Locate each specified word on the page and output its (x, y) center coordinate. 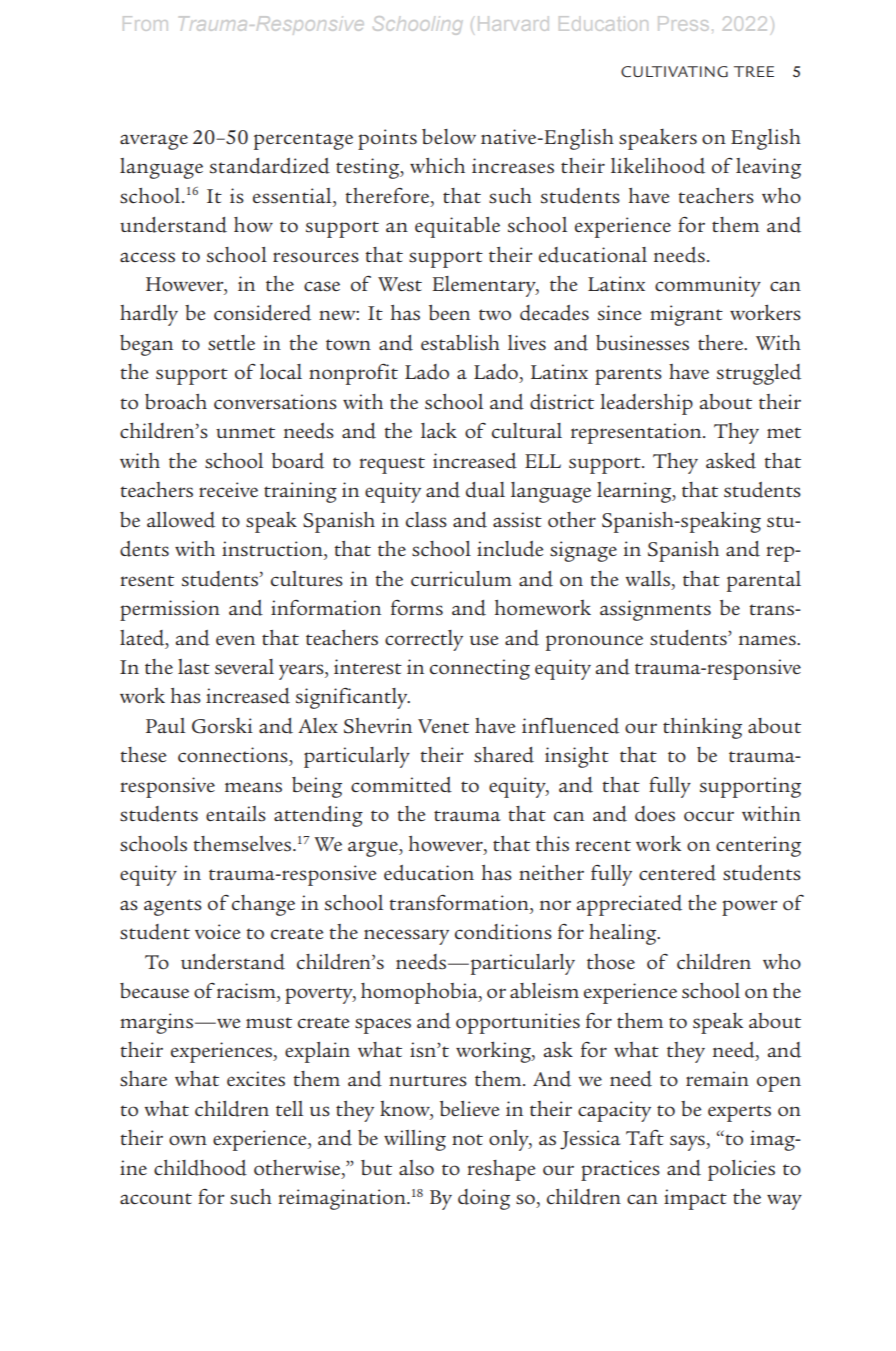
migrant (686, 315)
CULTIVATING (674, 71)
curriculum (461, 578)
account (156, 1199)
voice (218, 931)
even (235, 640)
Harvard (513, 23)
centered (677, 873)
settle (231, 343)
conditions (503, 932)
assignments (655, 610)
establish (460, 343)
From (145, 23)
